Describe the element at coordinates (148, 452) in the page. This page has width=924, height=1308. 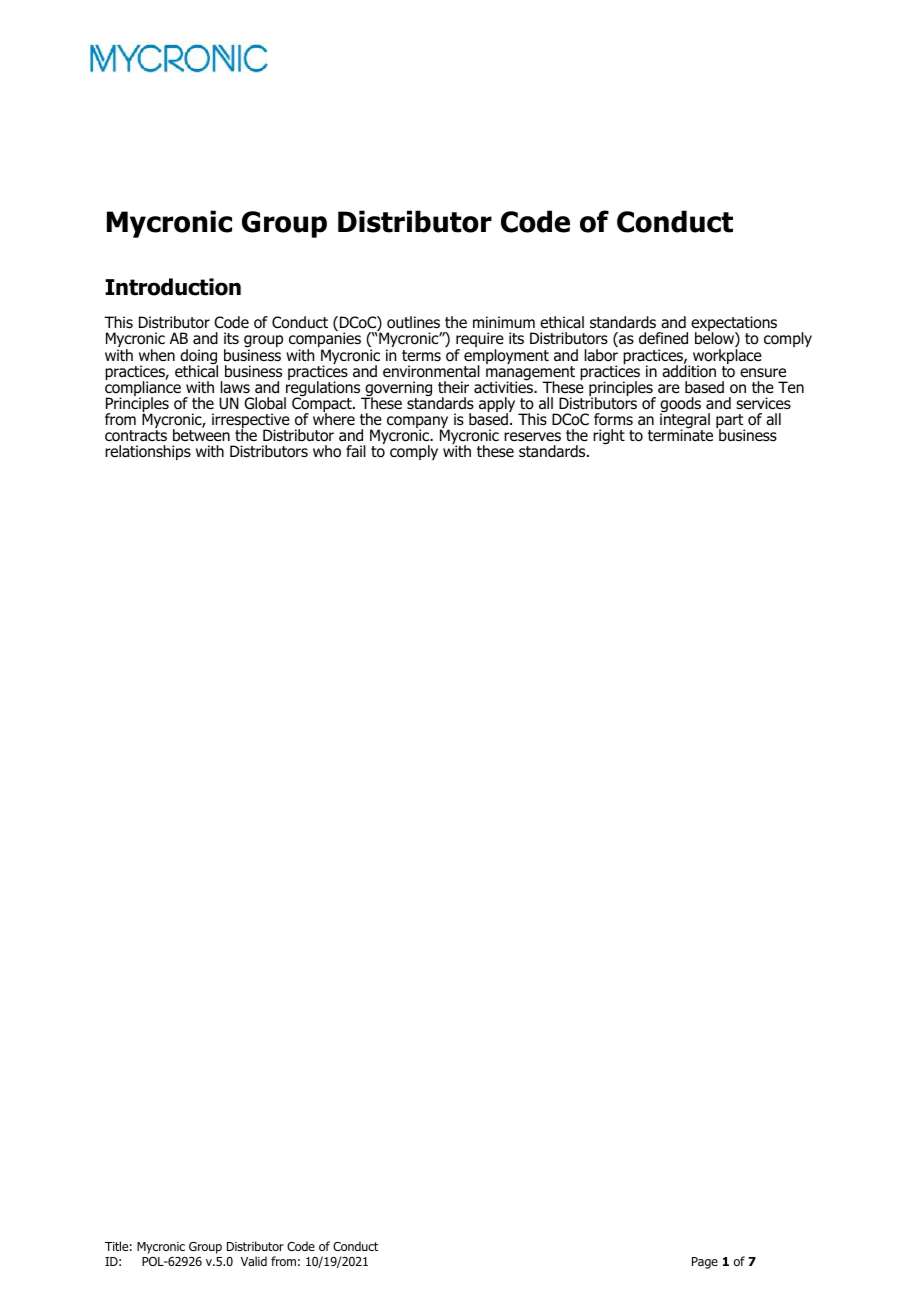
I see `relationships` at that location.
